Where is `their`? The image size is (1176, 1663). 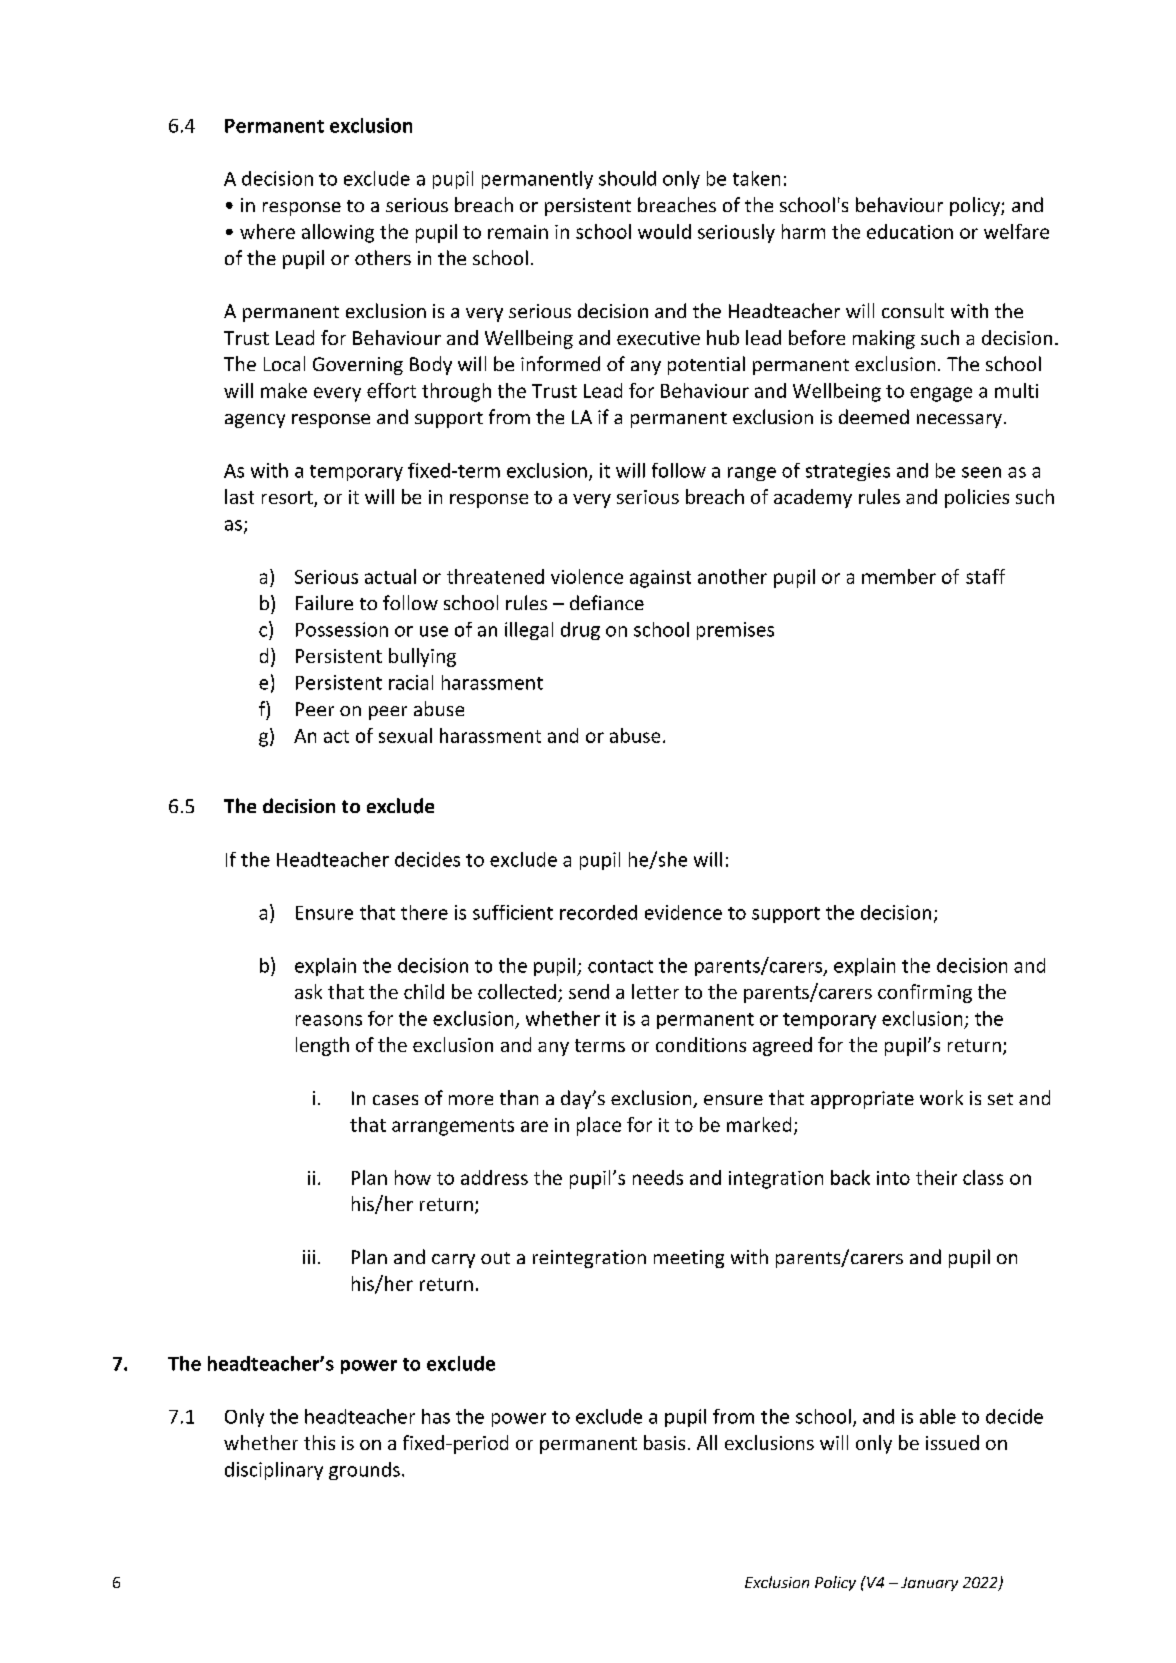
their is located at coordinates (936, 1177).
